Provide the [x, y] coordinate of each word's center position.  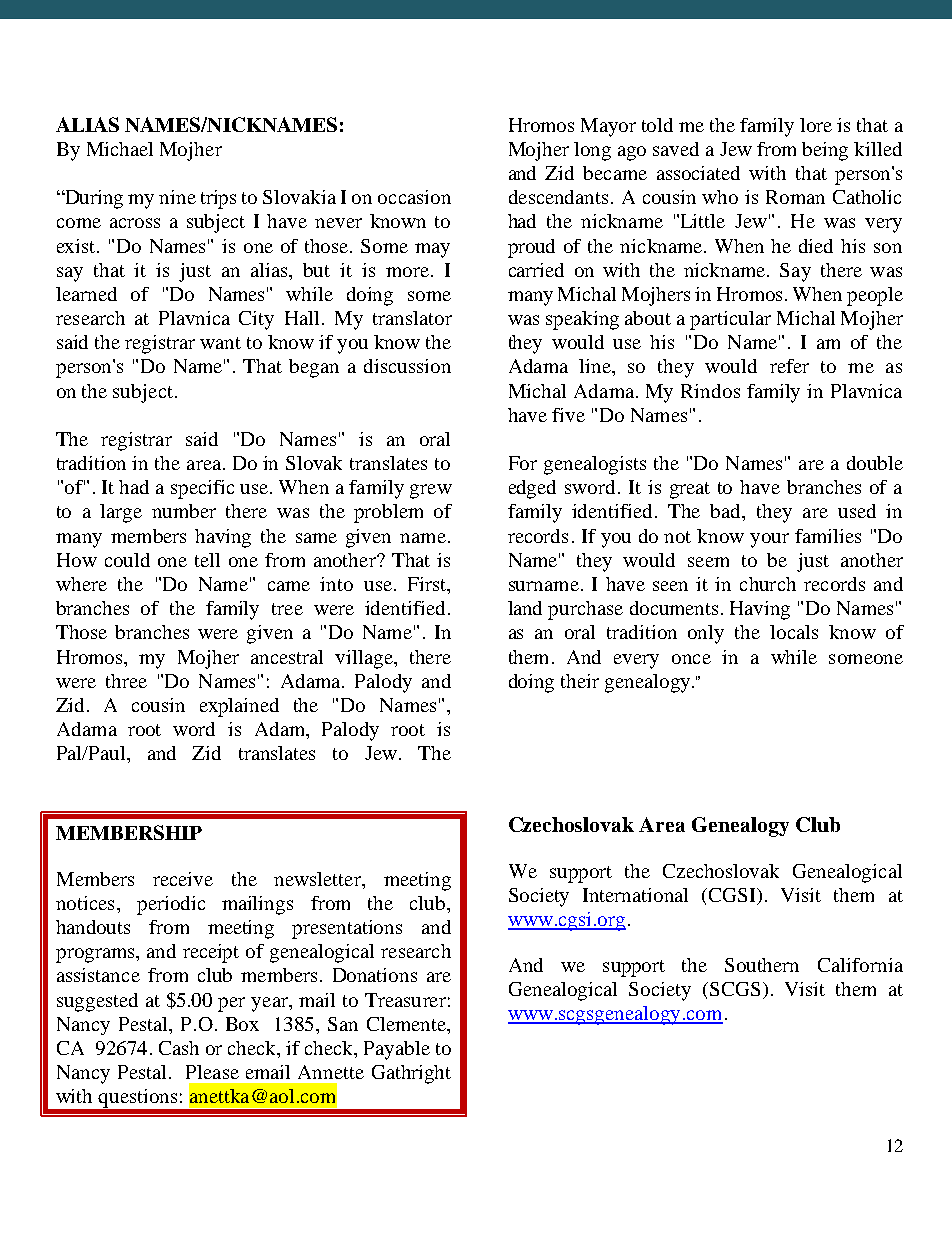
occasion [414, 197]
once [691, 659]
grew [431, 491]
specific [202, 489]
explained [239, 707]
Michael [120, 149]
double [875, 463]
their [580, 681]
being [825, 151]
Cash [179, 1048]
